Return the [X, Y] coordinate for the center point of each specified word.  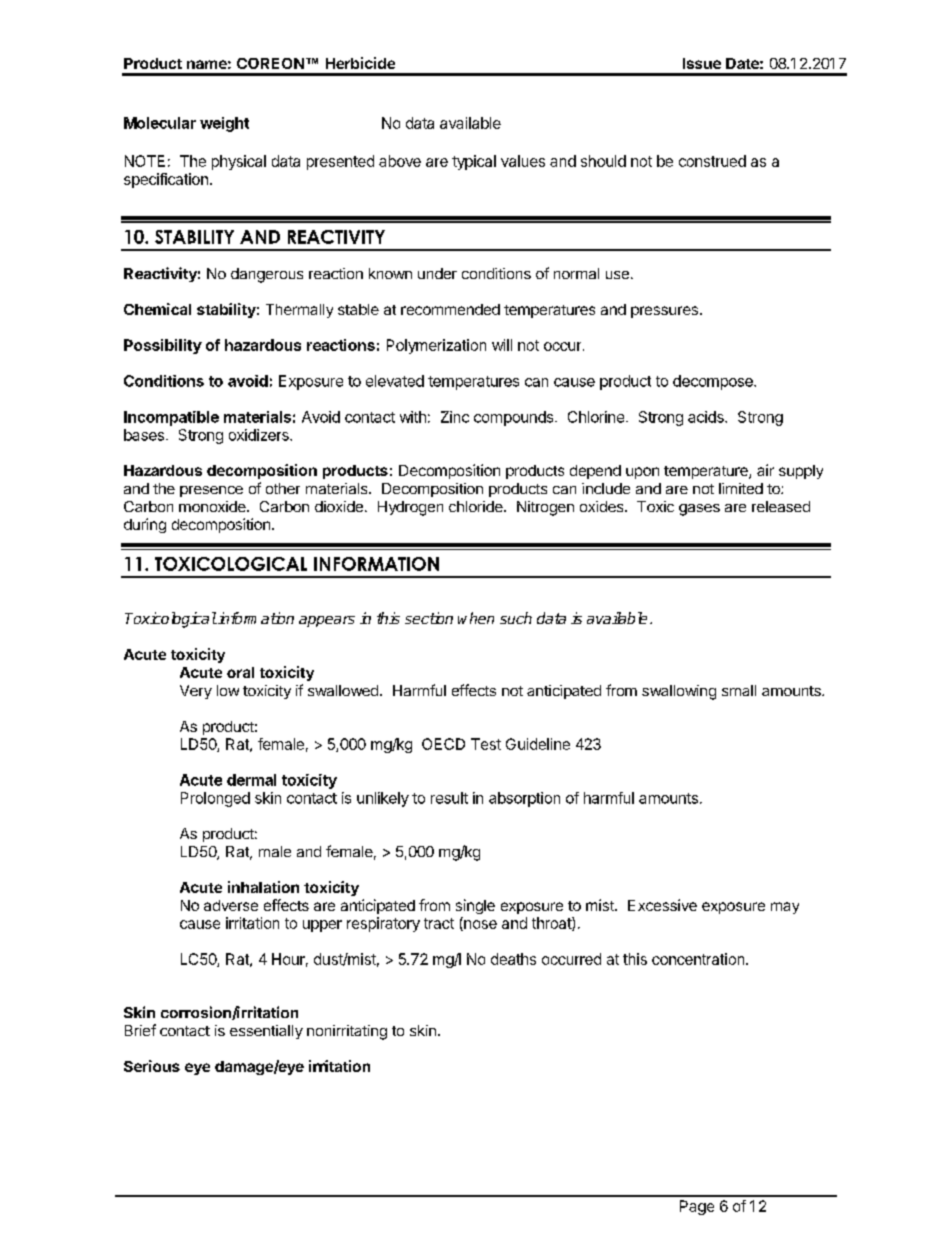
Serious [152, 1066]
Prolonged [215, 799]
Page [697, 1207]
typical [474, 162]
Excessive [662, 905]
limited [741, 488]
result [449, 798]
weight [224, 124]
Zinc [455, 417]
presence [211, 491]
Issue [702, 63]
